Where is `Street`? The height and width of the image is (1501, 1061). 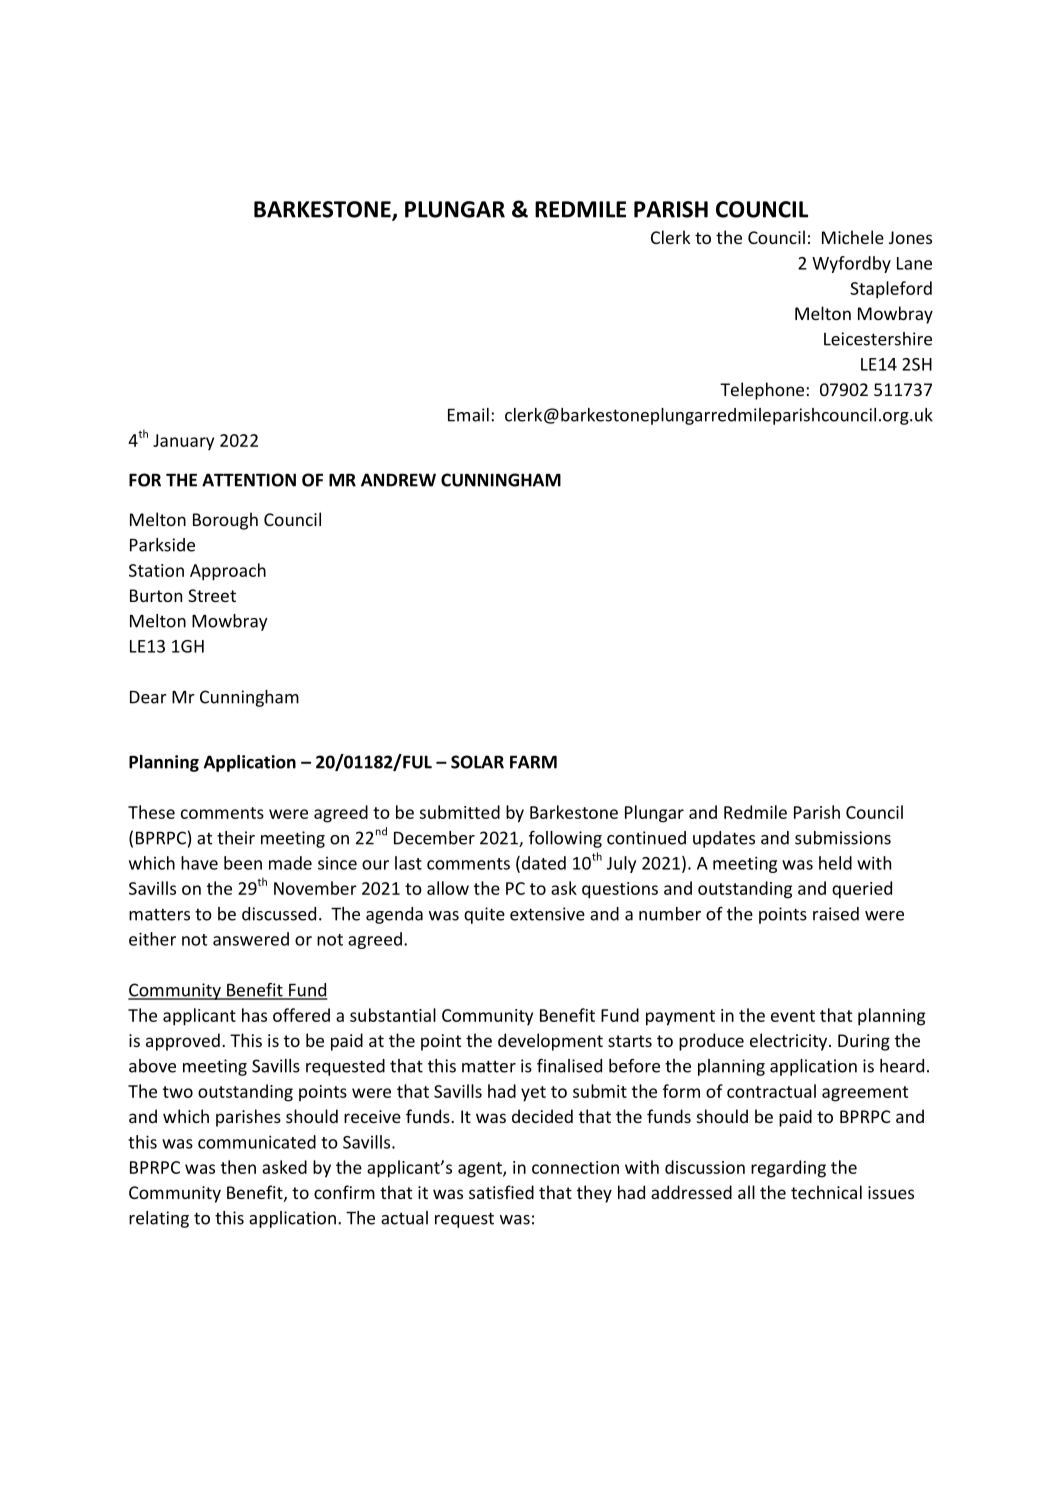 Street is located at coordinates (212, 595).
